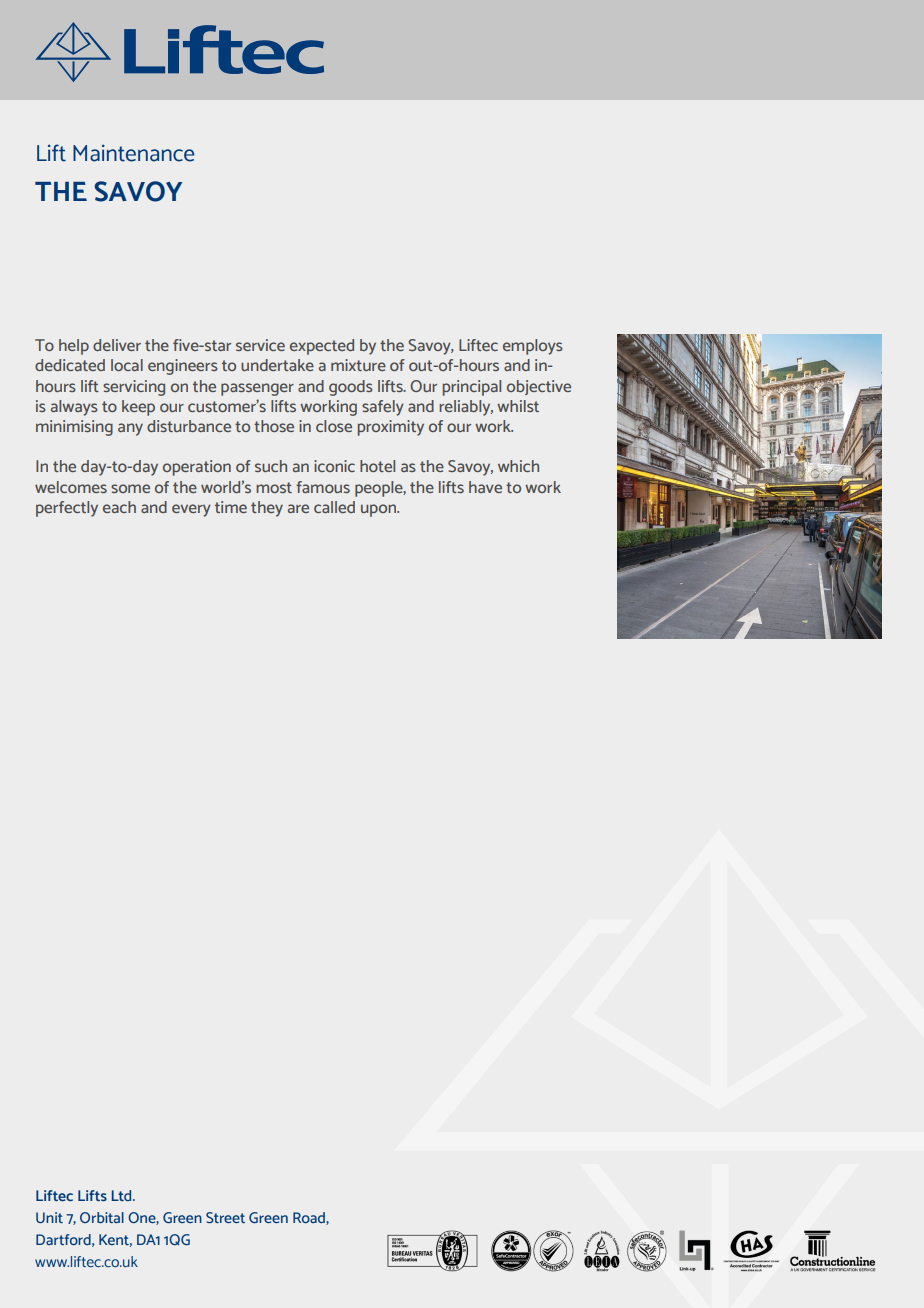  What do you see at coordinates (260, 345) in the screenshot?
I see `service` at bounding box center [260, 345].
